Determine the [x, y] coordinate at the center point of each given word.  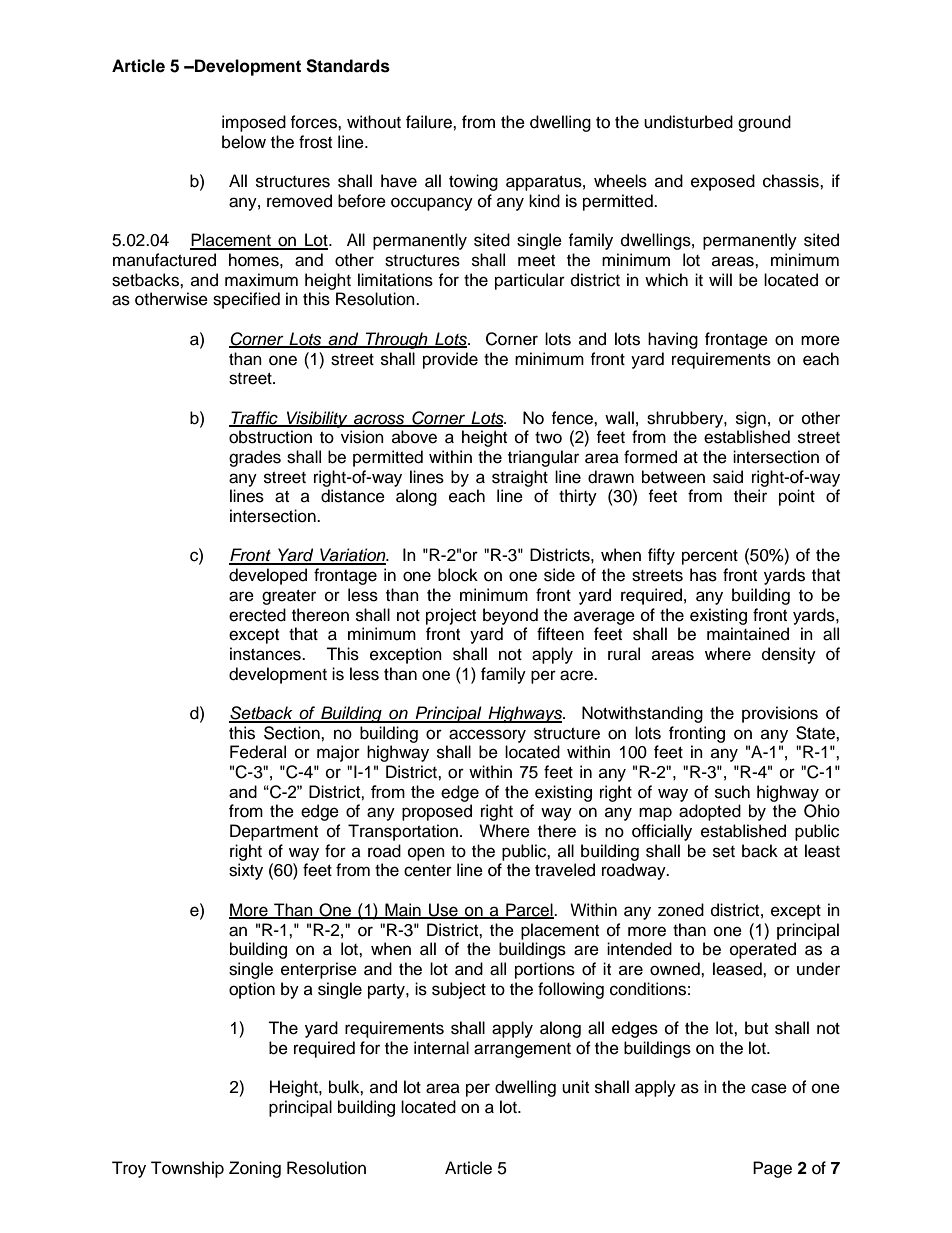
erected [257, 615]
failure [430, 122]
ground [764, 123]
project [451, 616]
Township [187, 1169]
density [789, 655]
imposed [254, 123]
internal [441, 1048]
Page [772, 1169]
